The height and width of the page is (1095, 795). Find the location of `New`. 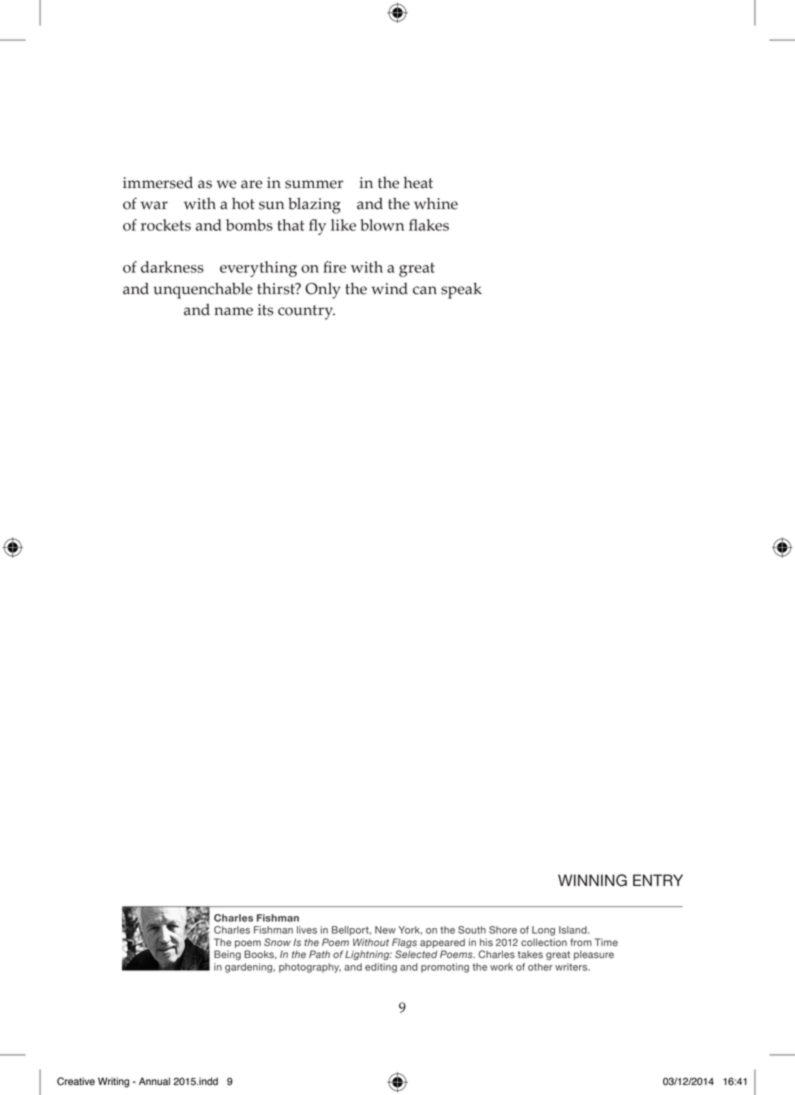

New is located at coordinates (385, 930).
